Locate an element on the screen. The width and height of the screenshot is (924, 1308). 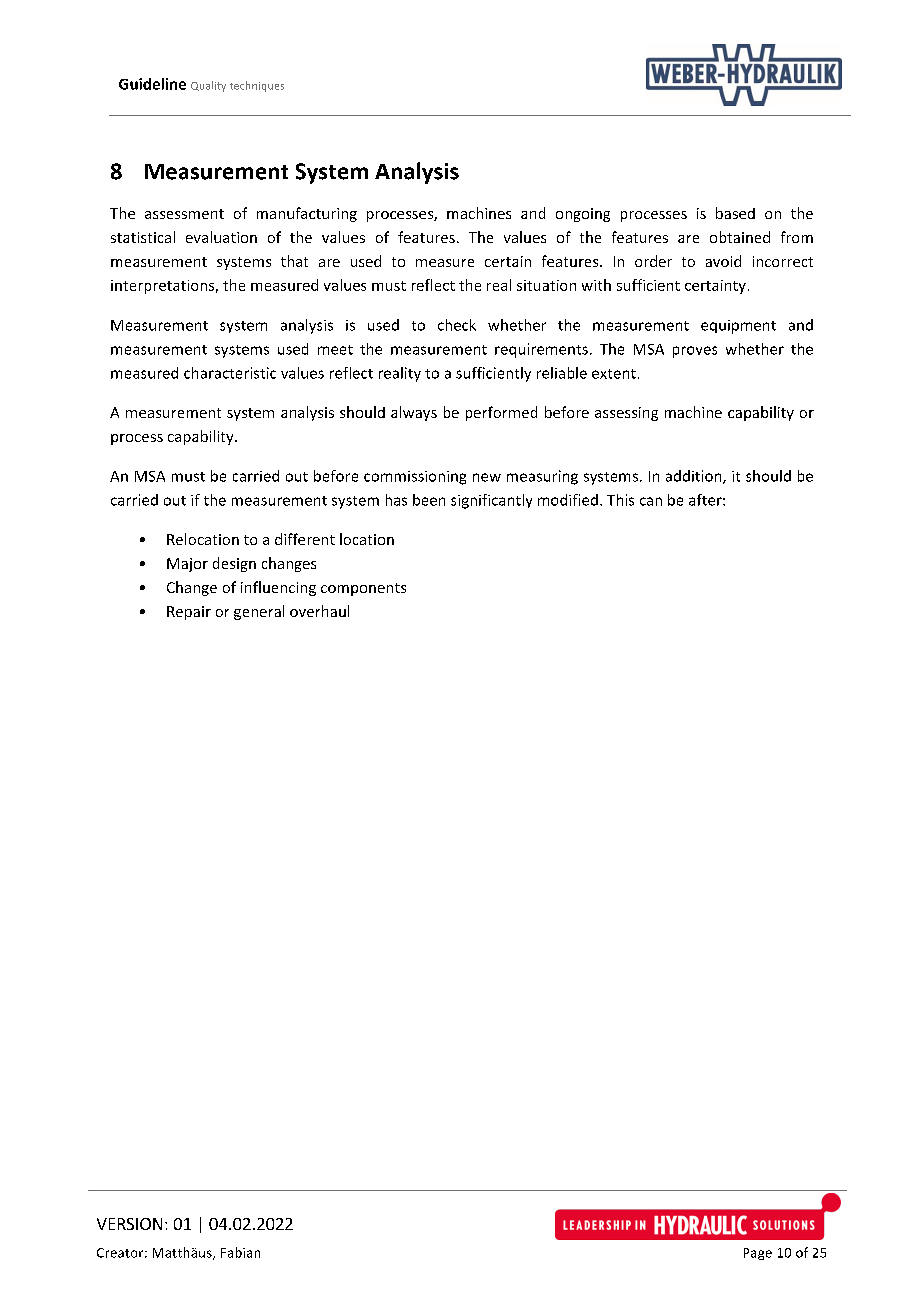
based is located at coordinates (735, 213).
